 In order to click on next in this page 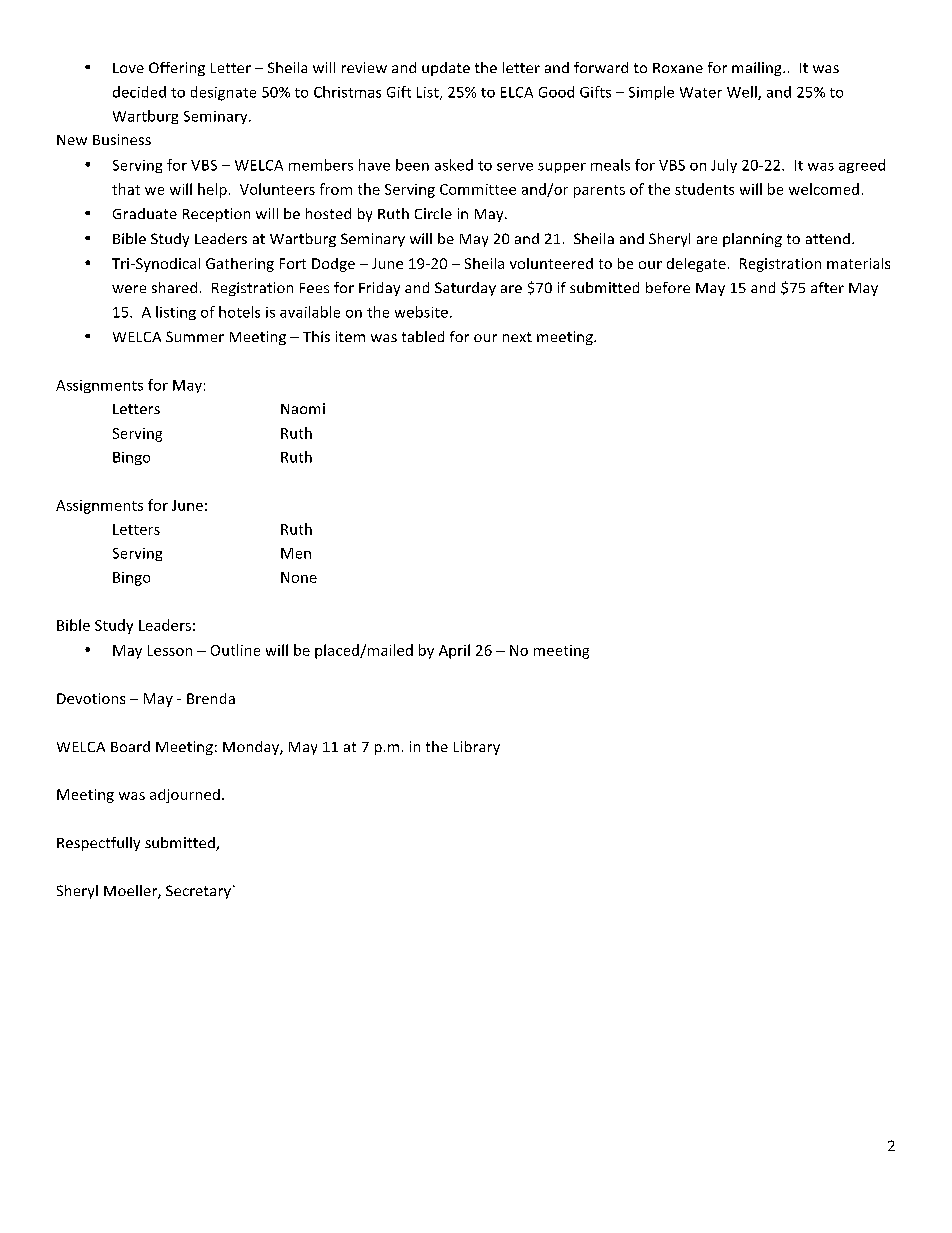, I will do `click(517, 337)`.
